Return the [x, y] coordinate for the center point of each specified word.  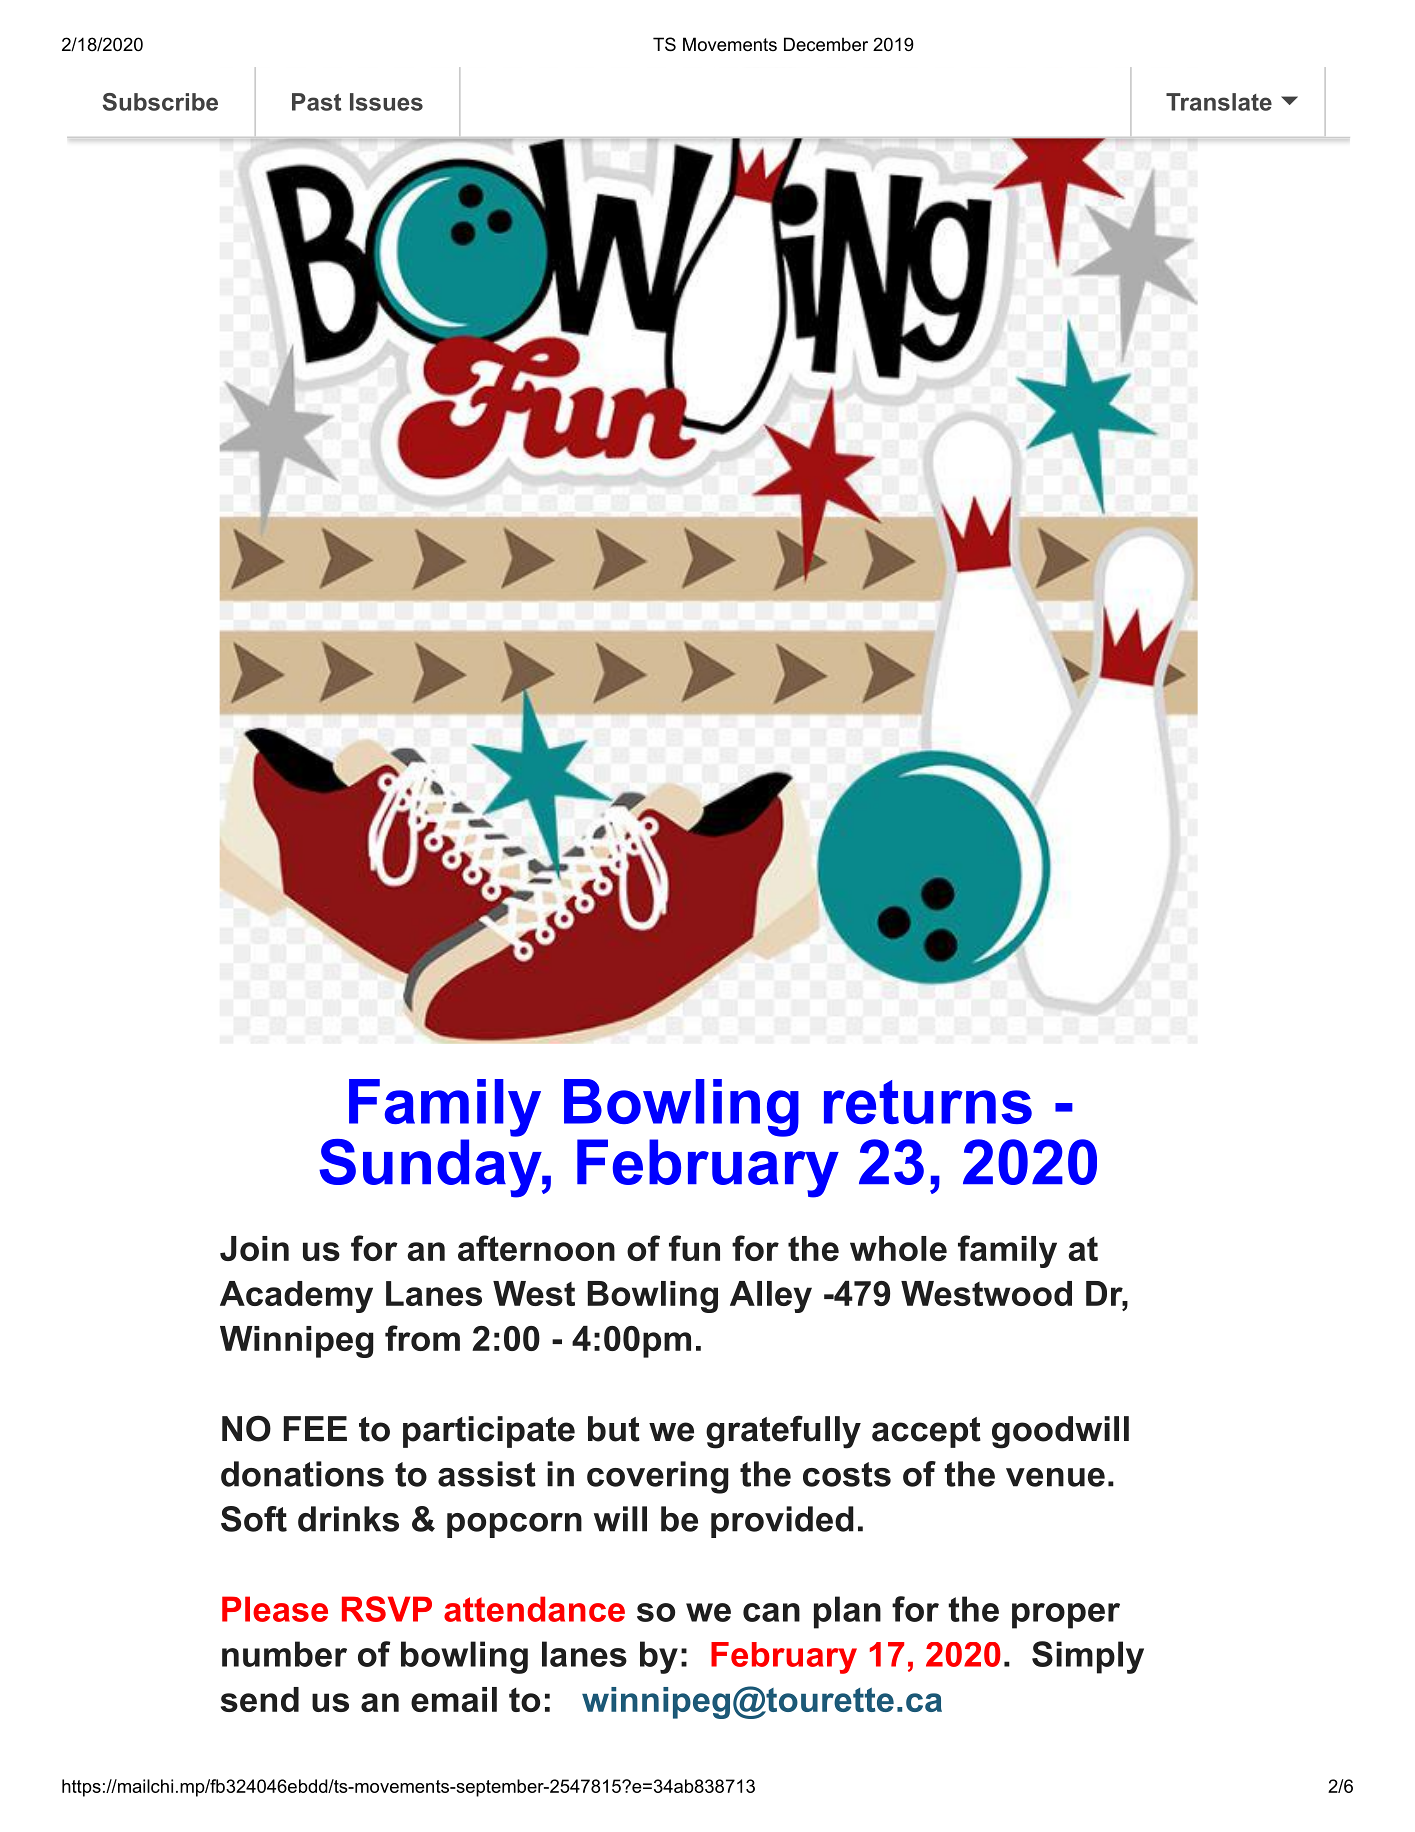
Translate [1219, 102]
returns [928, 1102]
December [826, 44]
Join [254, 1248]
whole [898, 1248]
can [771, 1612]
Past [316, 102]
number [284, 1654]
